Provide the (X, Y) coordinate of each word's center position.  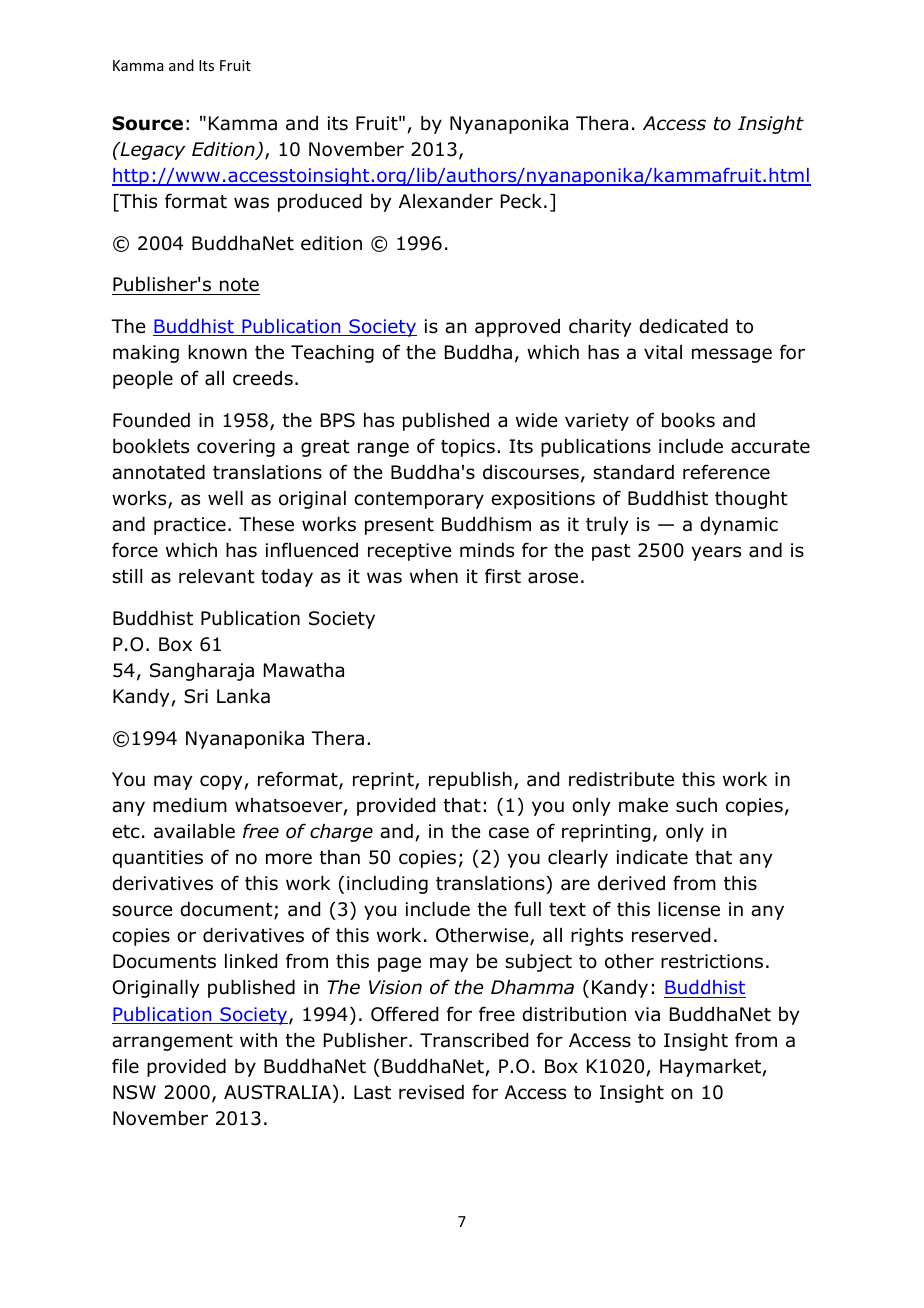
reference (726, 472)
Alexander (446, 201)
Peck (521, 201)
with (258, 1040)
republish (470, 781)
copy (222, 782)
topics (468, 448)
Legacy (151, 151)
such (696, 805)
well (225, 498)
